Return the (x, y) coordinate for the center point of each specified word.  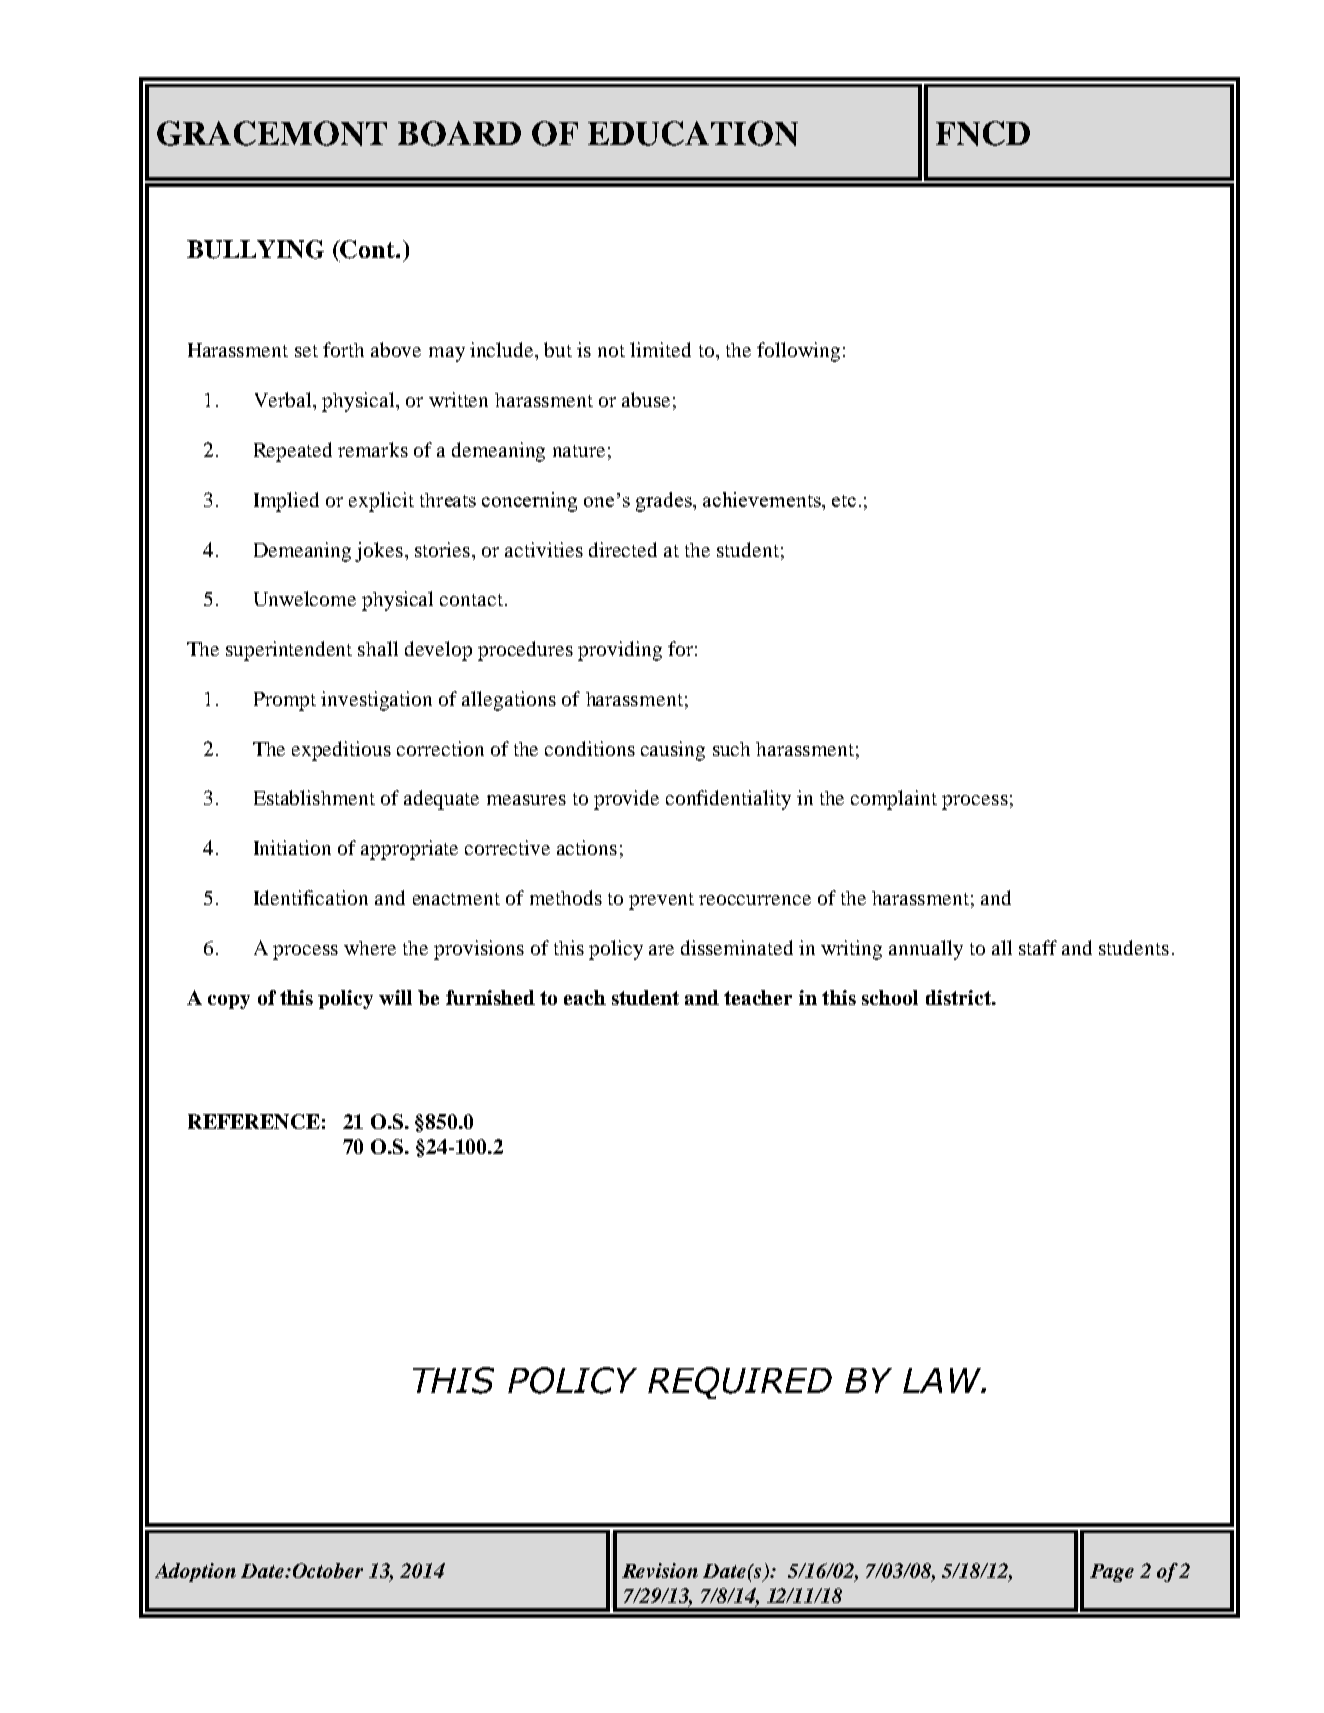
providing (620, 651)
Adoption (195, 1572)
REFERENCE (254, 1121)
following (798, 352)
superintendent (289, 651)
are (661, 950)
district (959, 997)
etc (844, 501)
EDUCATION (693, 133)
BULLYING (255, 249)
